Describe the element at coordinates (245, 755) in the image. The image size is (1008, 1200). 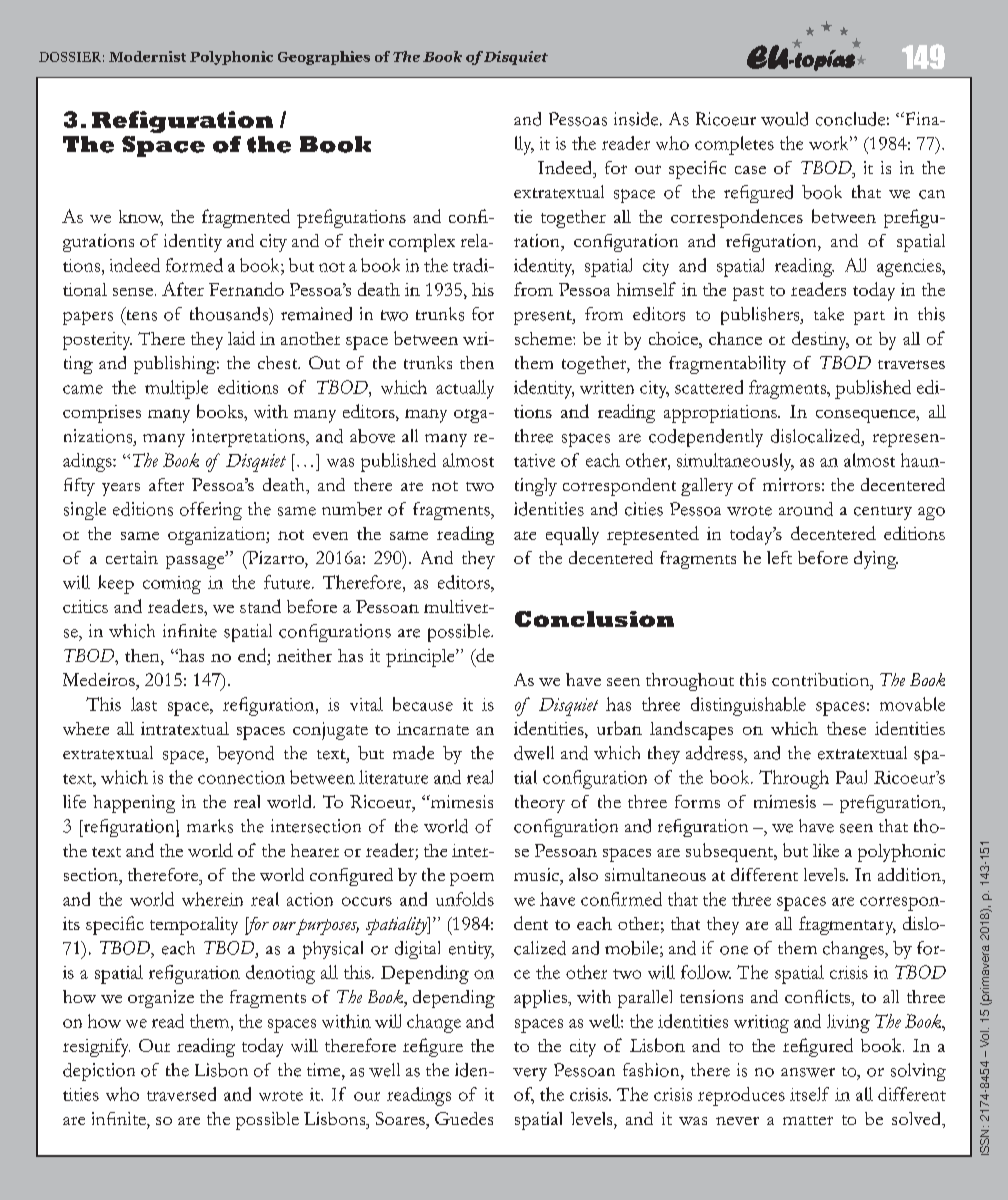
I see `beyond` at that location.
